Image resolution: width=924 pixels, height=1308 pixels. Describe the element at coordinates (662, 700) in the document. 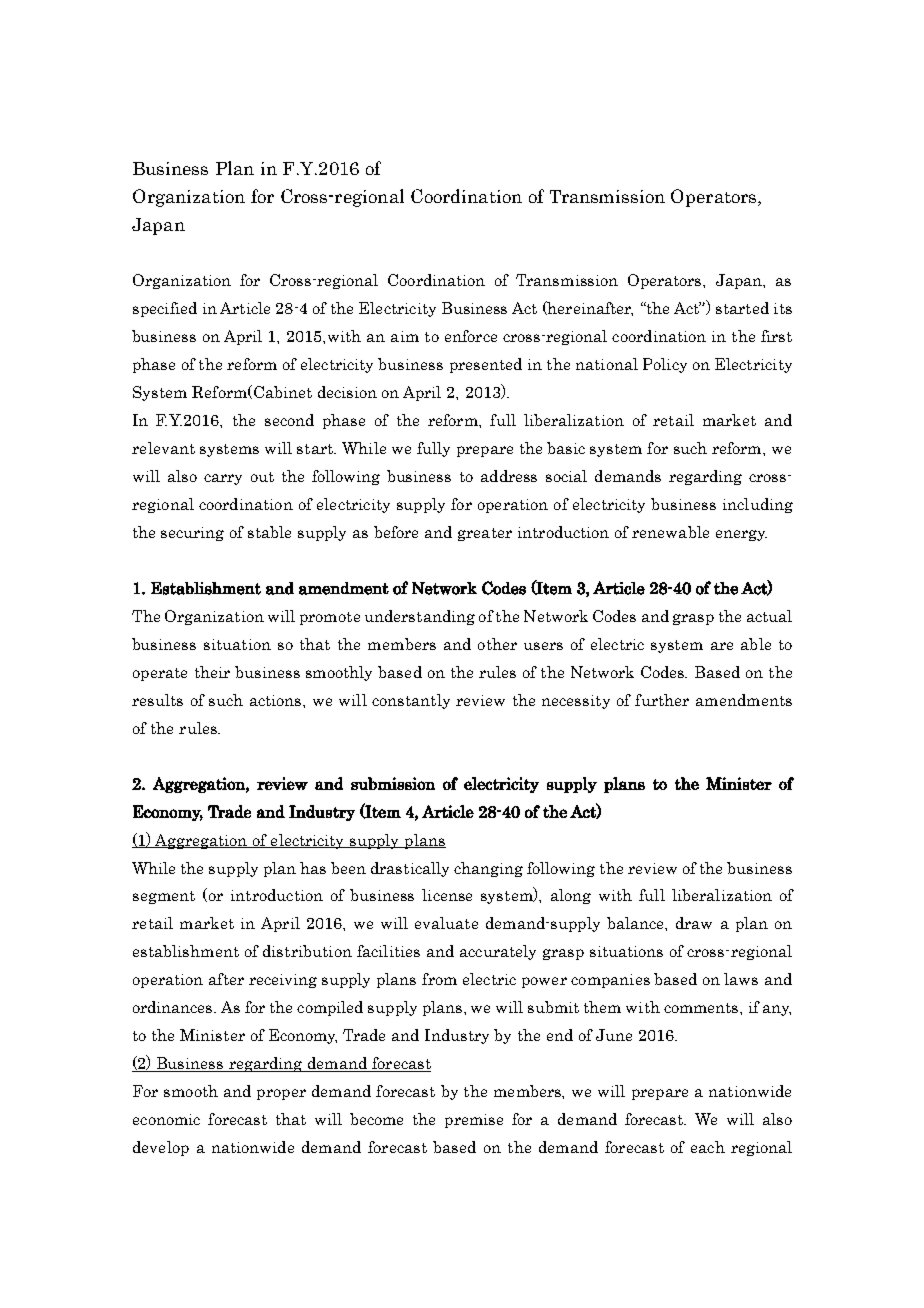

I see `further` at that location.
